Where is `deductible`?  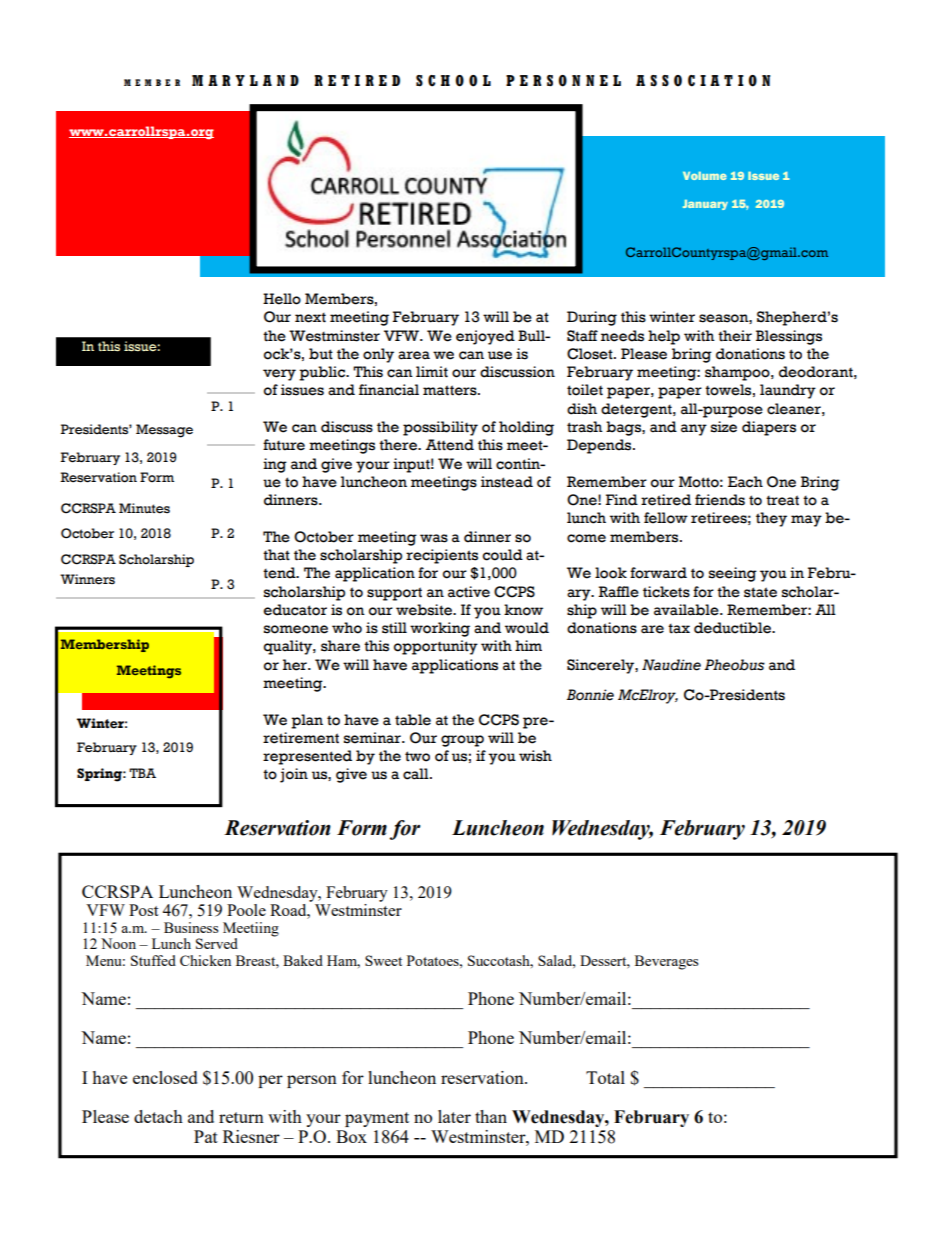 deductible is located at coordinates (733, 628).
